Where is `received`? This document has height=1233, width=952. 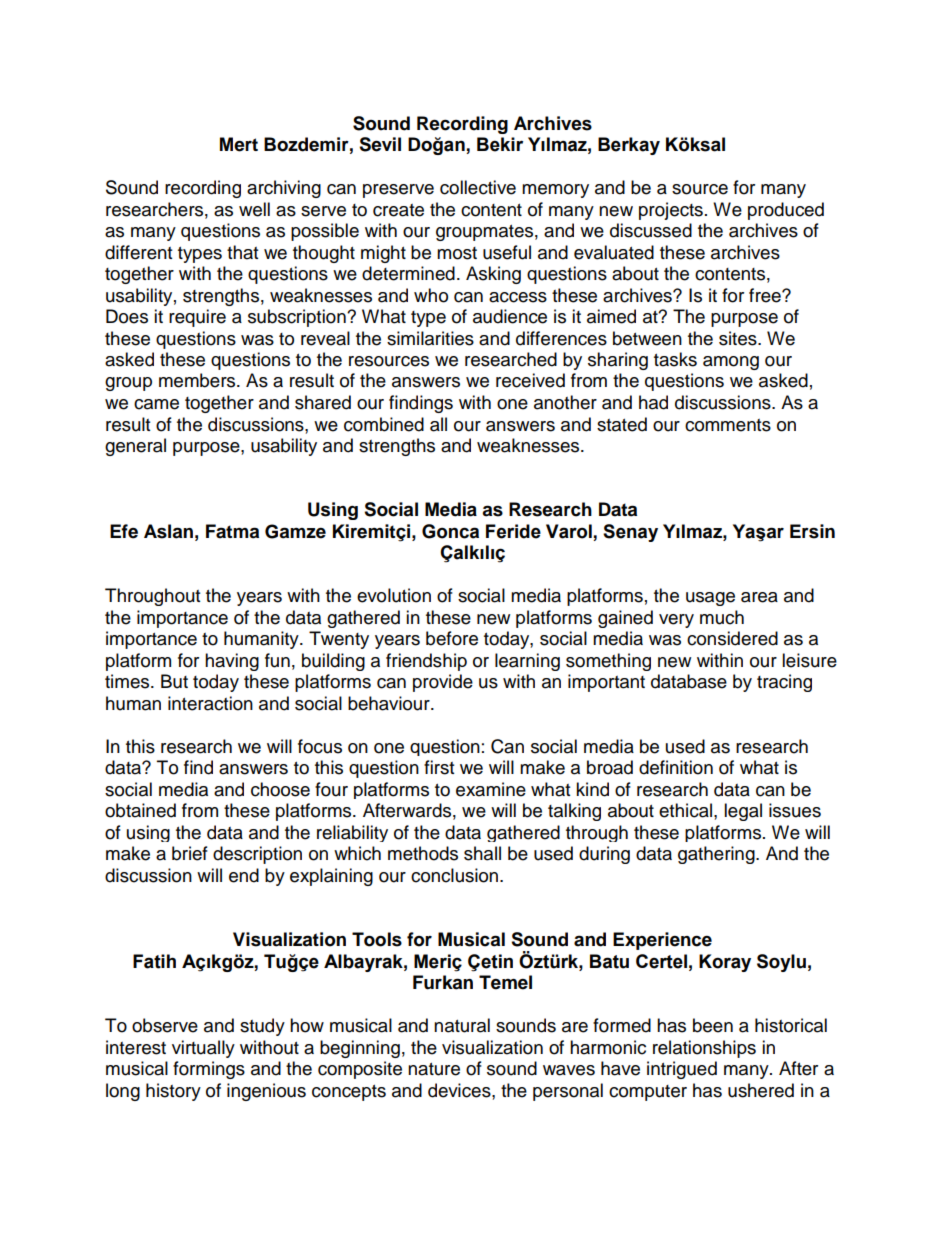 received is located at coordinates (530, 380).
